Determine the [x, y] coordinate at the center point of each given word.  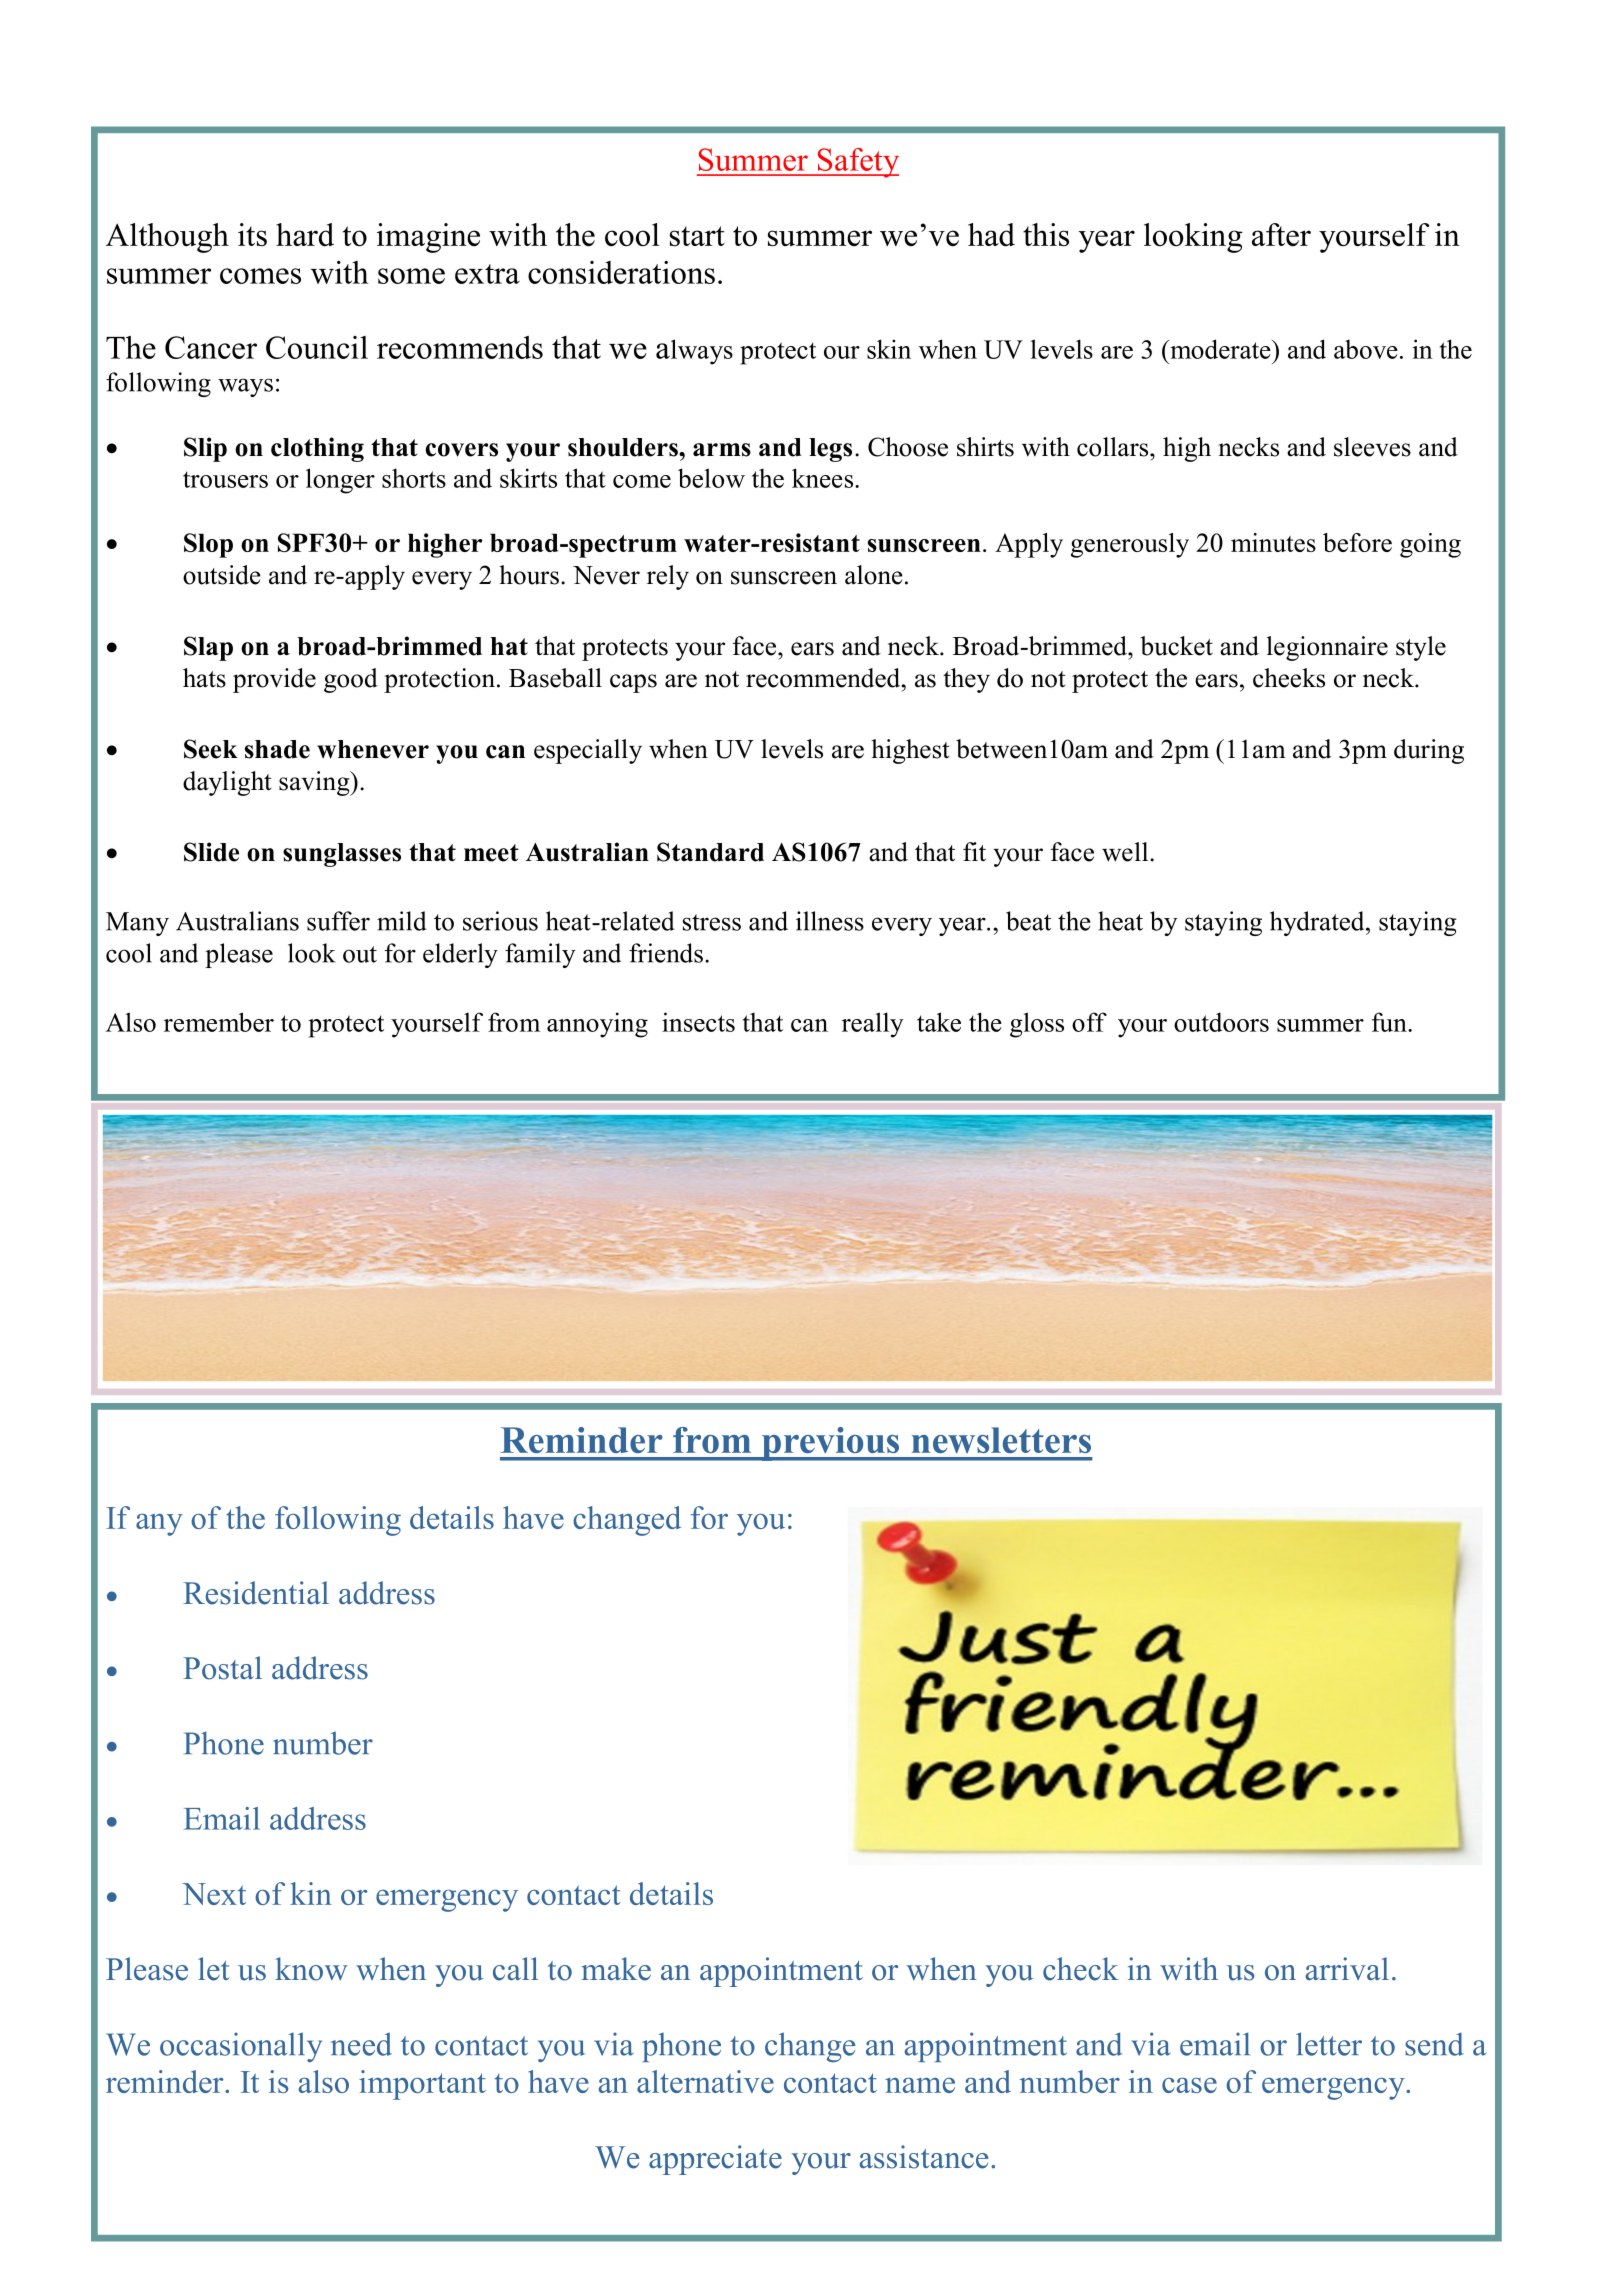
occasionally [241, 2047]
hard [305, 234]
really [873, 1025]
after [1281, 234]
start [697, 236]
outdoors [1221, 1022]
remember [219, 1022]
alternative [705, 2081]
